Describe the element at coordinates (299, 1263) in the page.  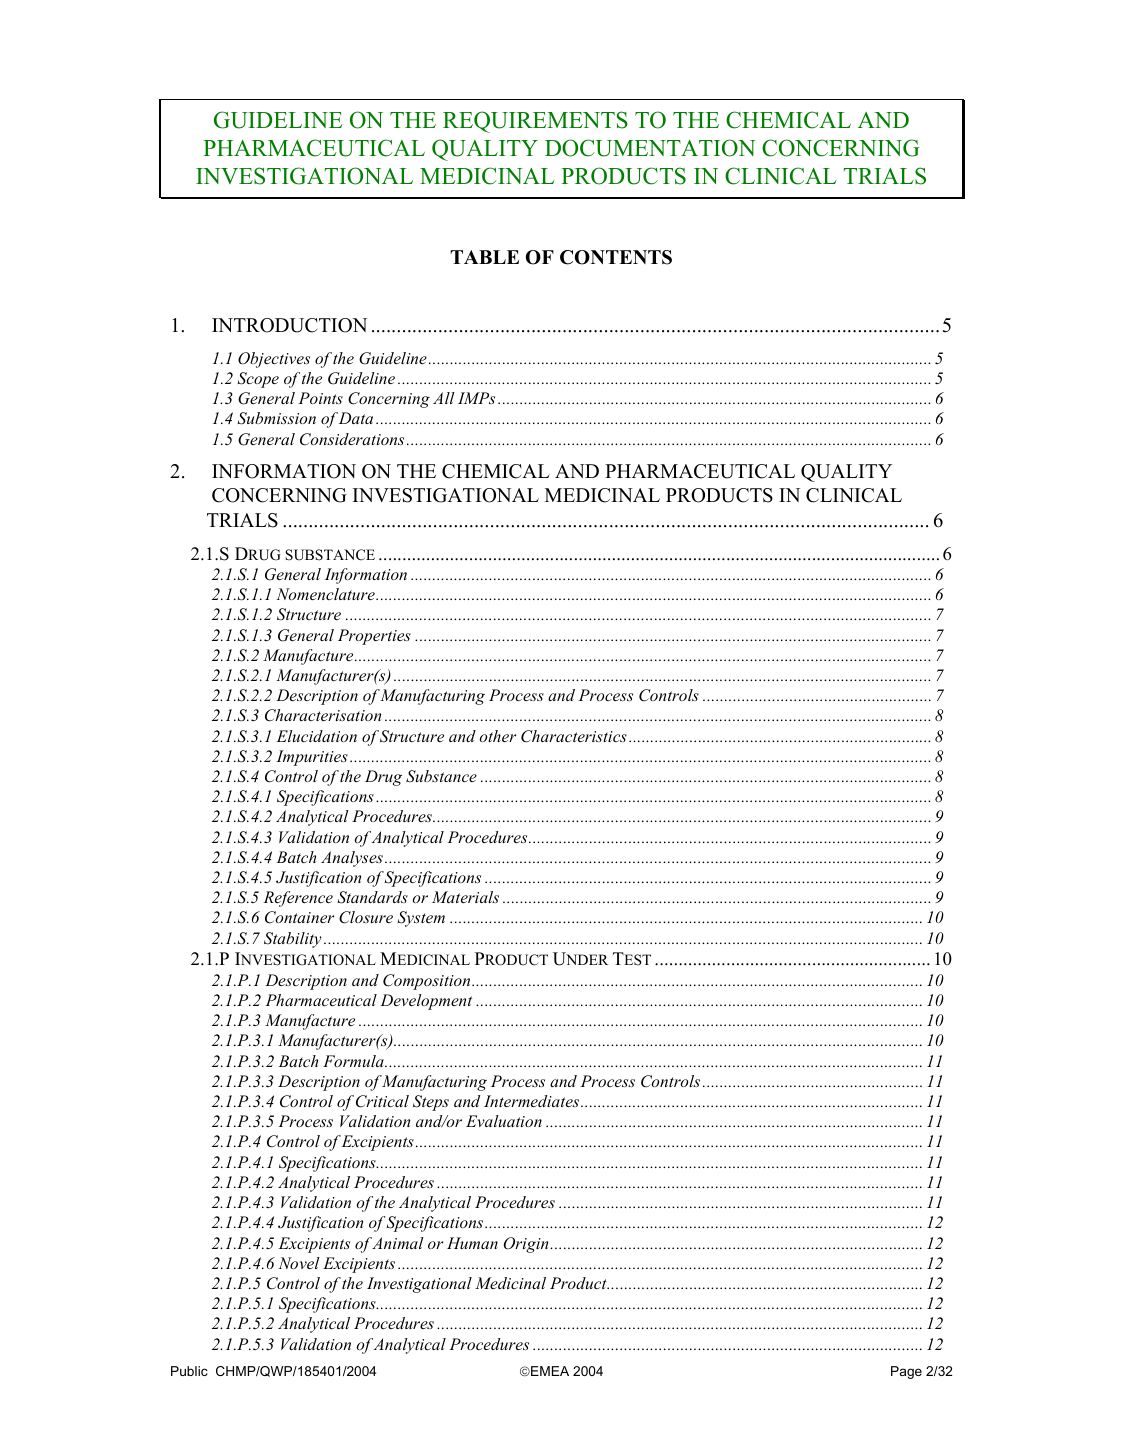
I see `Novel` at that location.
